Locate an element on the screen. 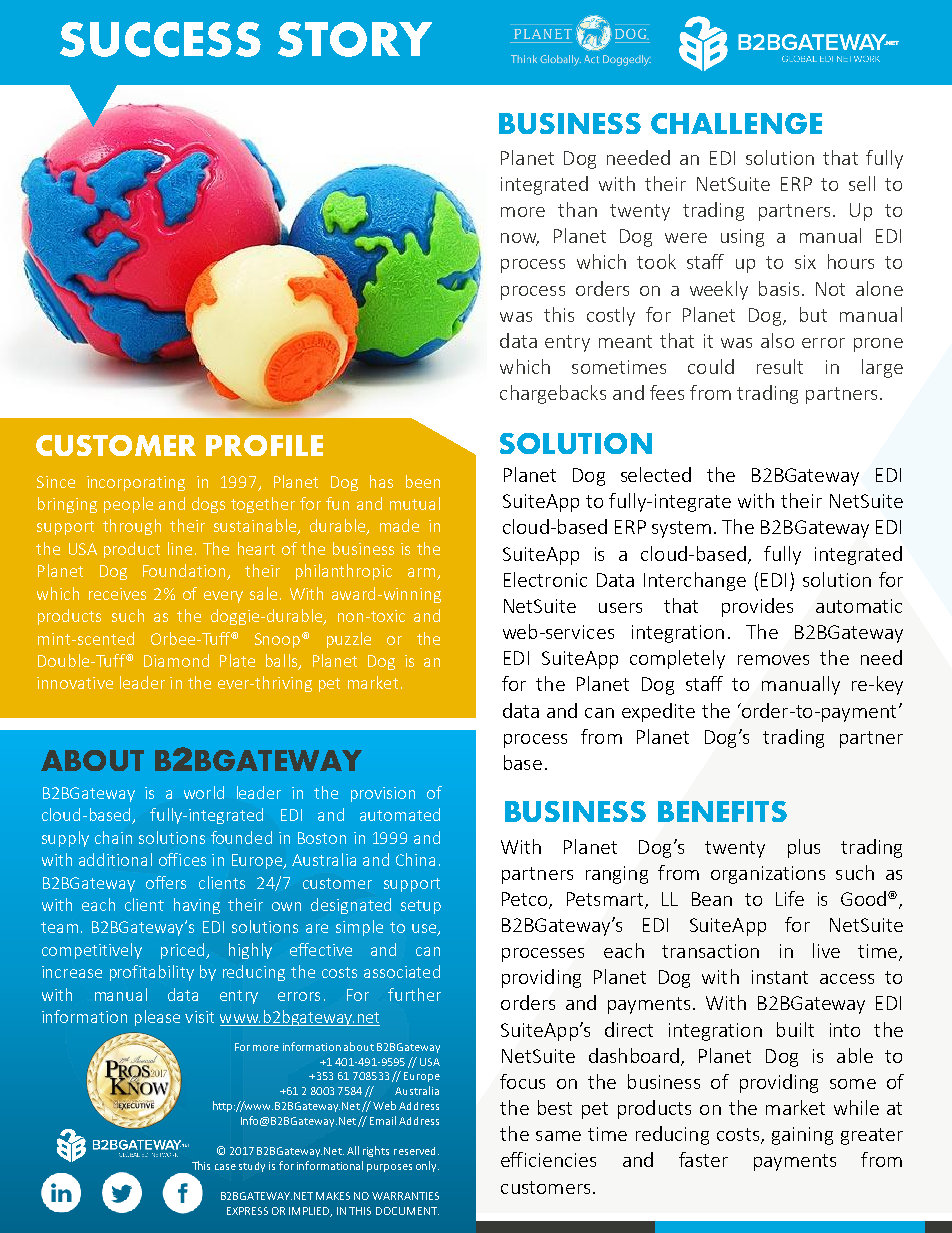  arm is located at coordinates (423, 574).
